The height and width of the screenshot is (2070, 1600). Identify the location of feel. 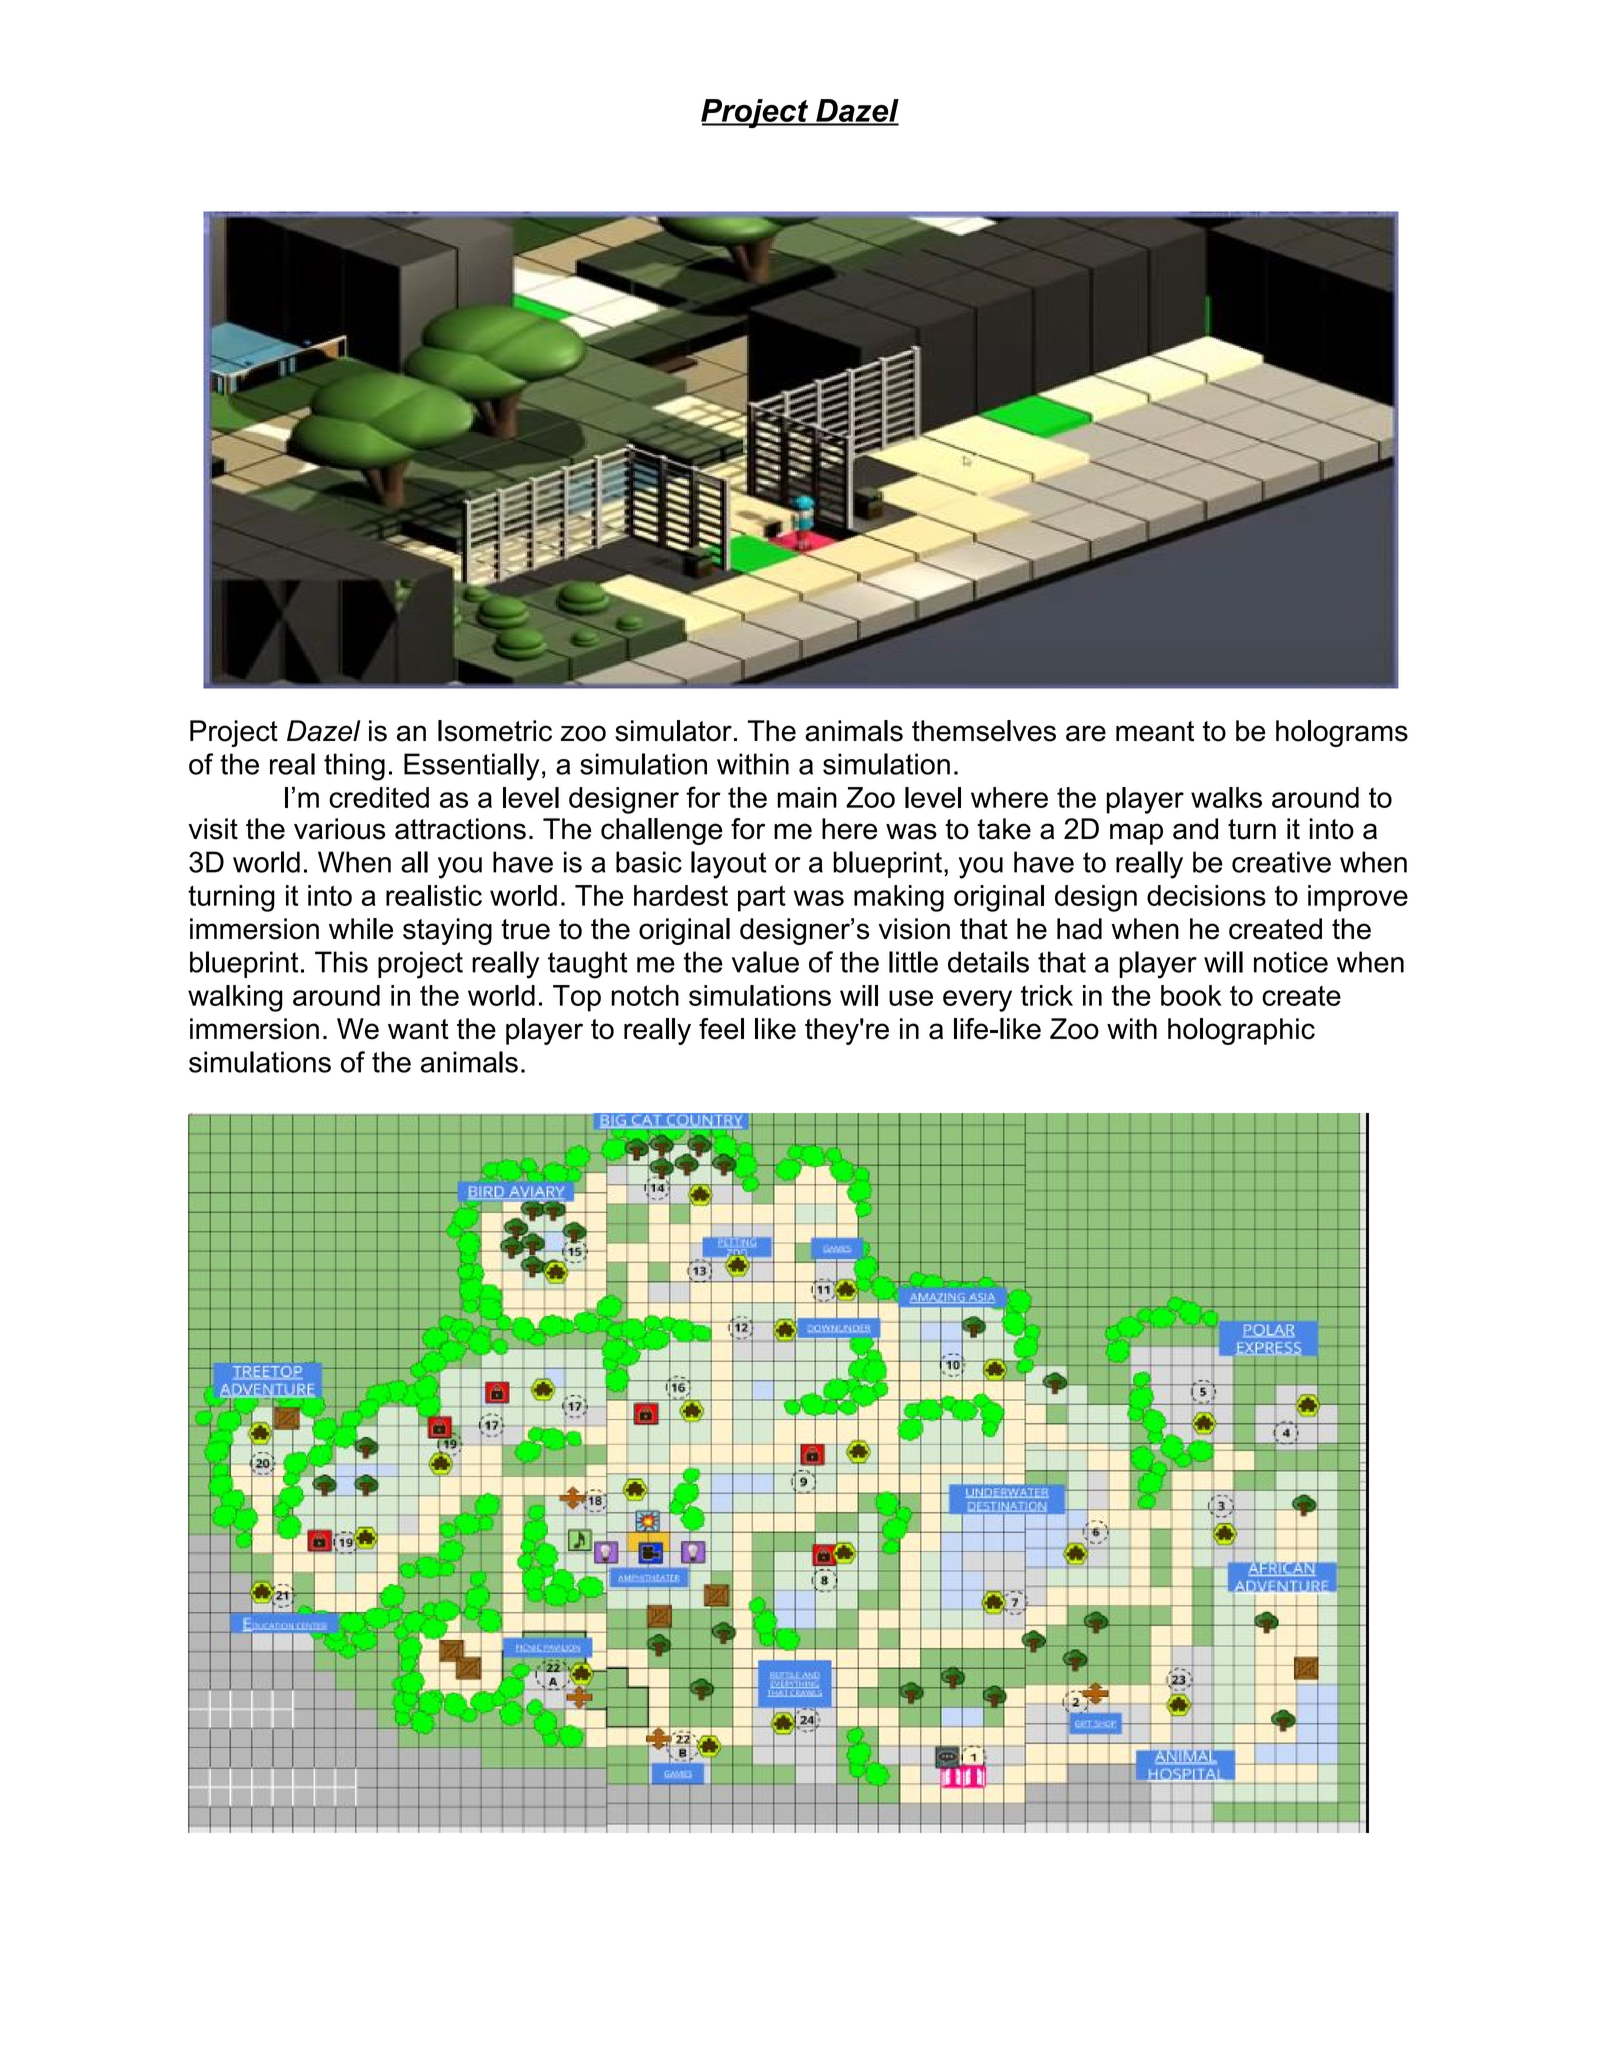
(721, 1029).
